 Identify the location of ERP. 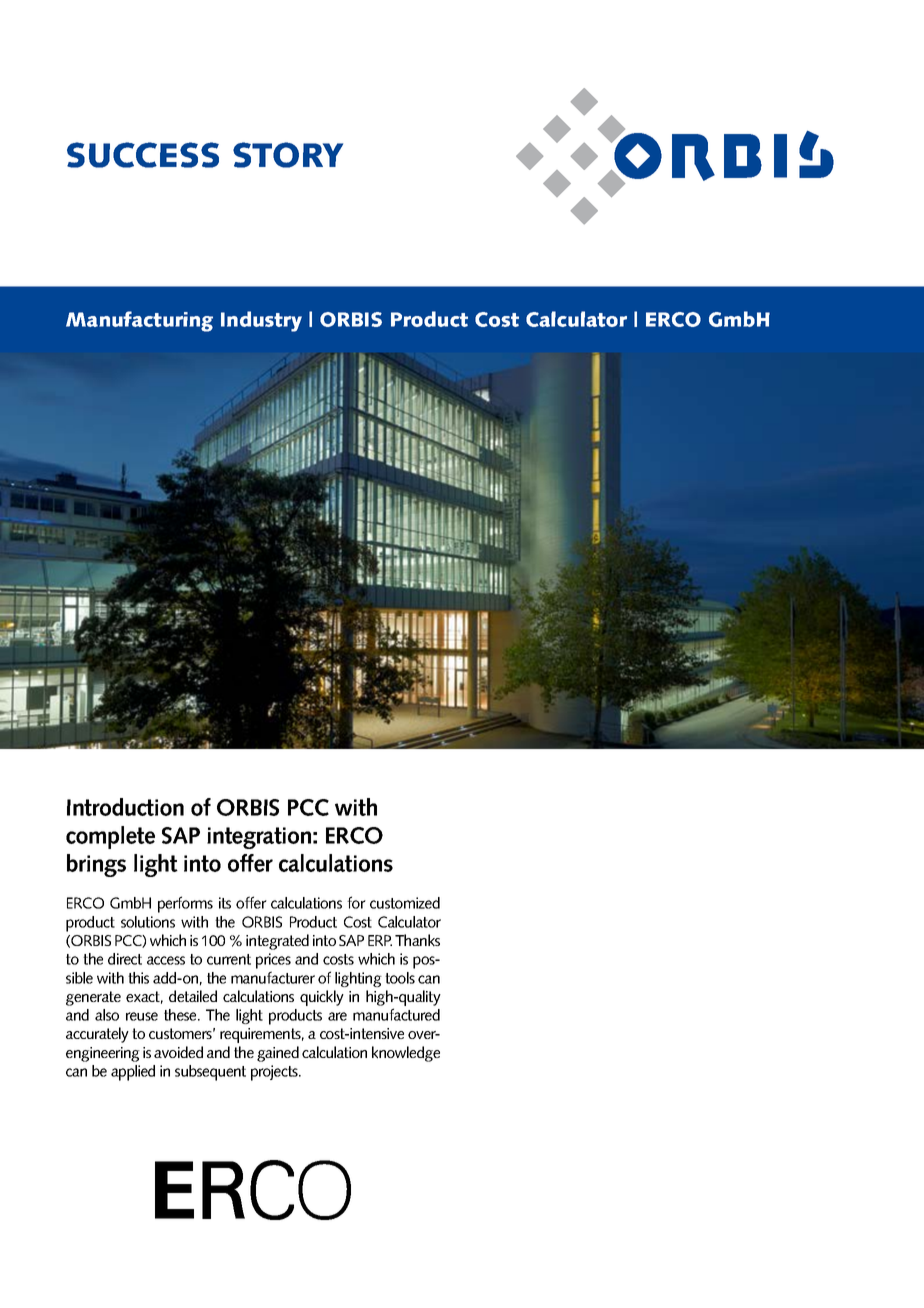
(380, 940).
